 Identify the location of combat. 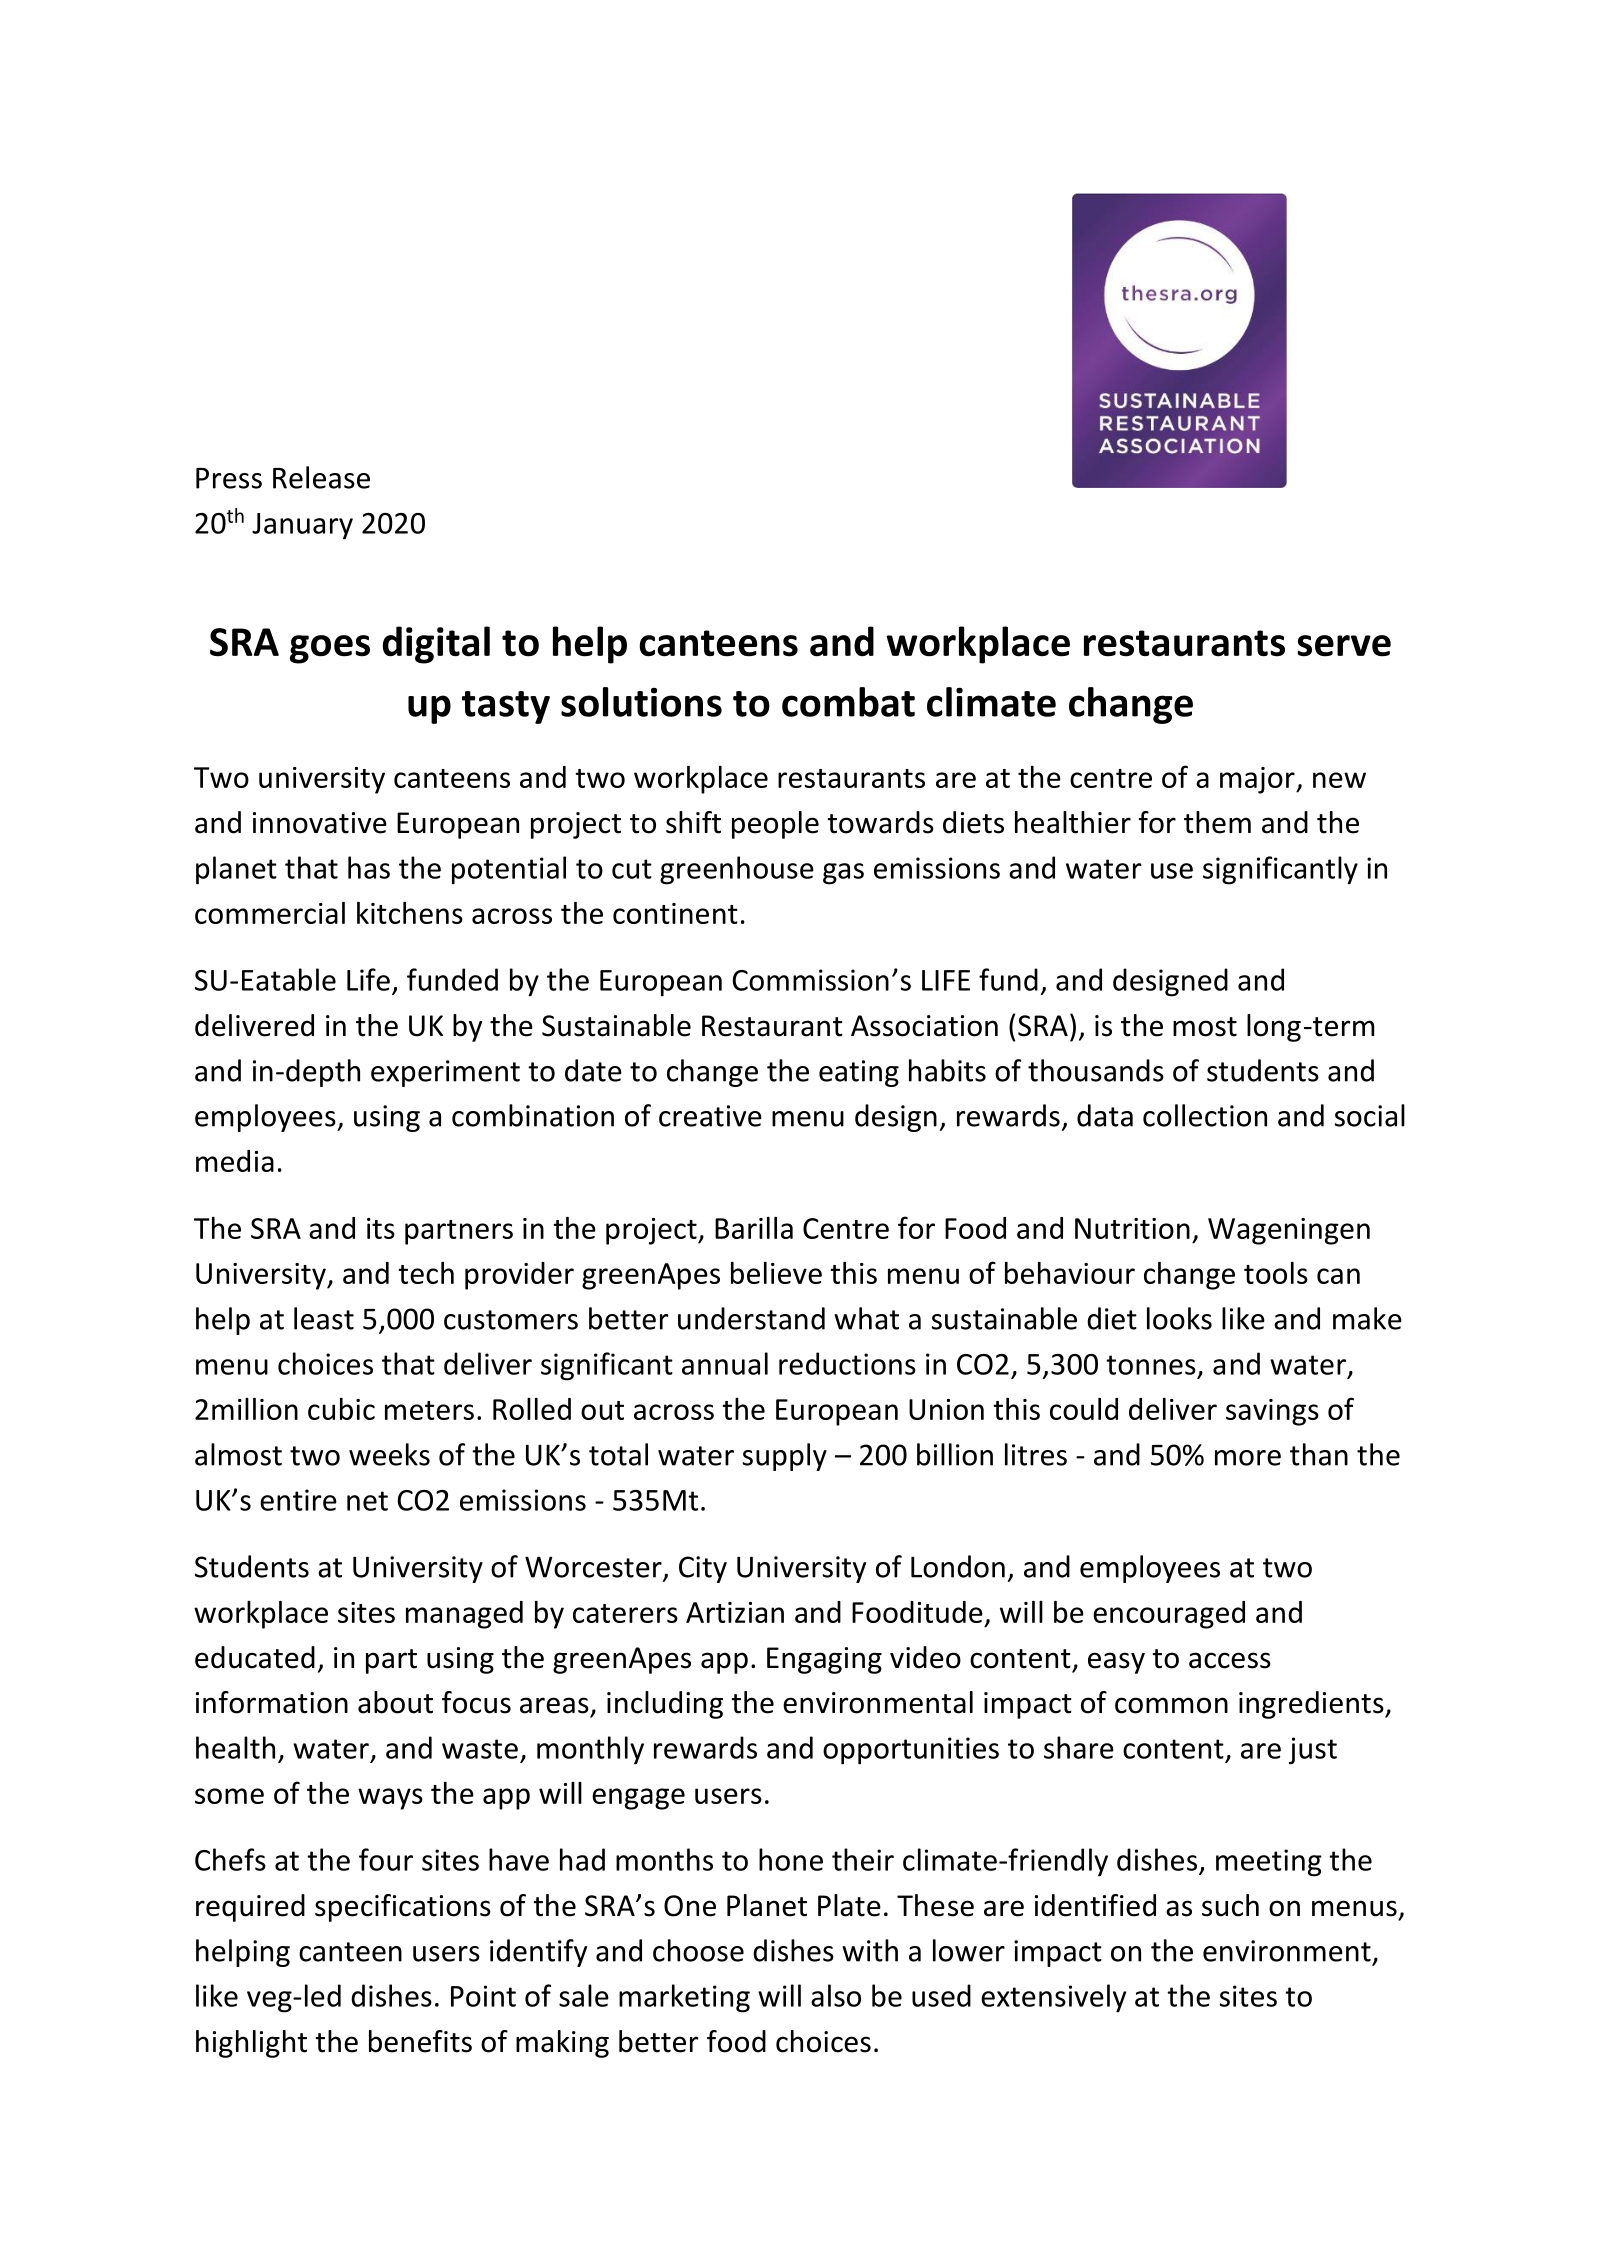
(848, 702).
